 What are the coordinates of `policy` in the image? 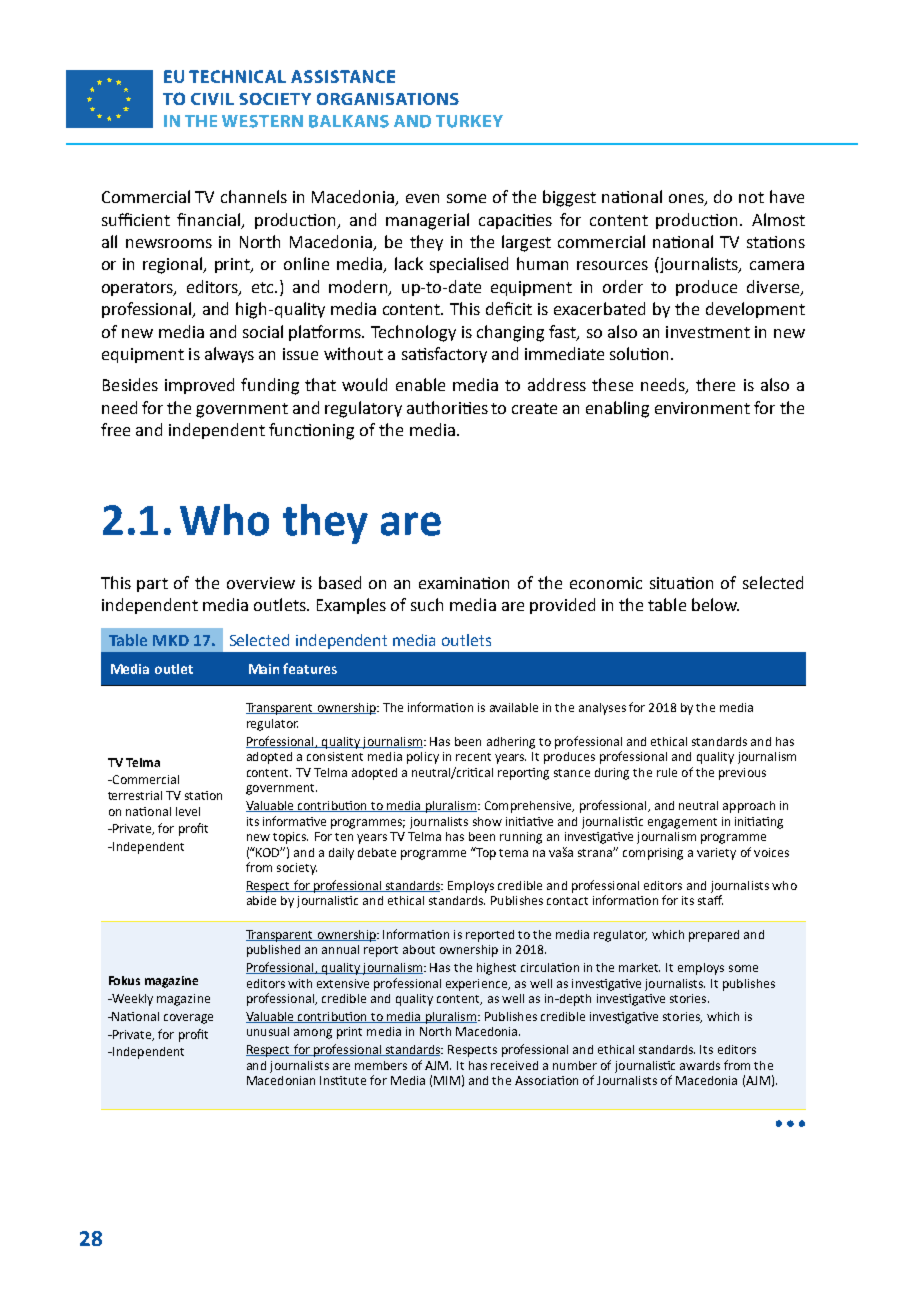 It's located at (423, 758).
